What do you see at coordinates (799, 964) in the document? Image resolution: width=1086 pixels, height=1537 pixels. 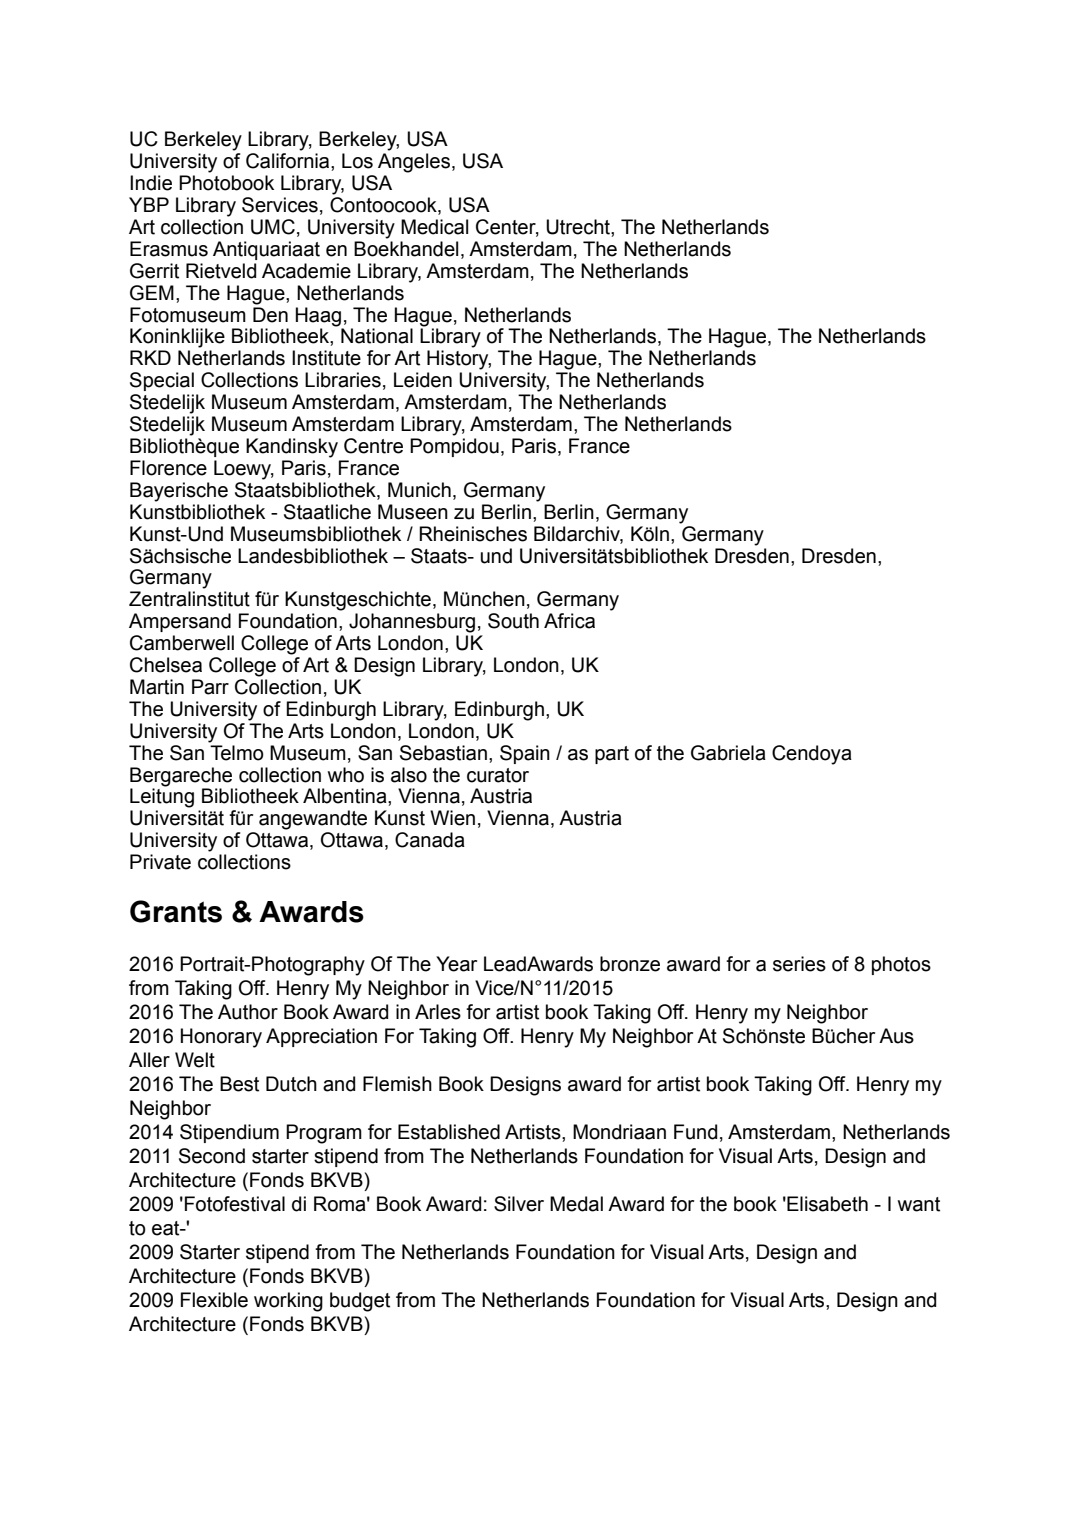 I see `series` at bounding box center [799, 964].
